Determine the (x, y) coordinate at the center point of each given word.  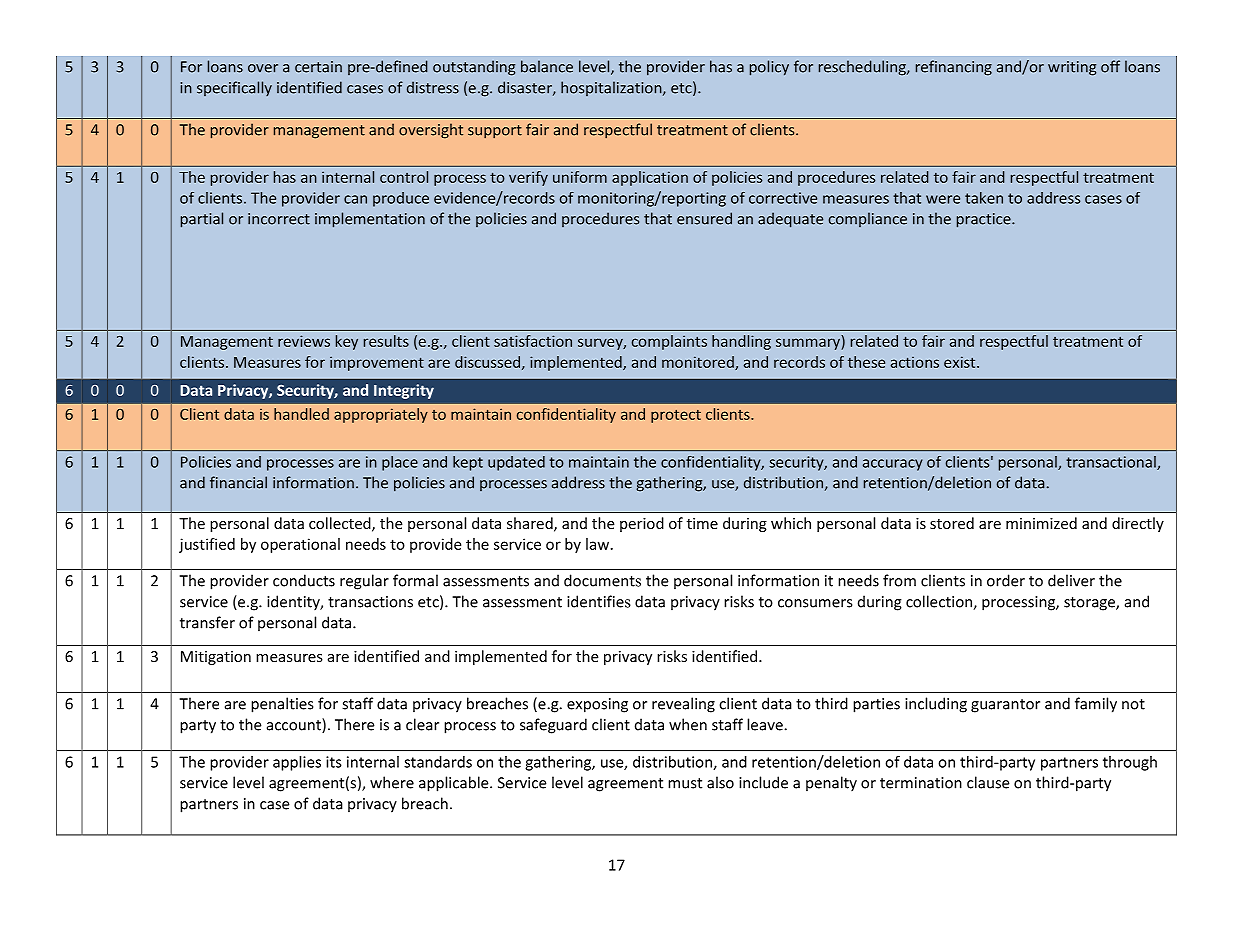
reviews (304, 341)
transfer (207, 622)
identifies (599, 601)
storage (1090, 604)
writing (1072, 68)
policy (769, 68)
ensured (704, 218)
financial (238, 482)
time (702, 523)
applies (297, 763)
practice (985, 220)
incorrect (279, 219)
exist (961, 362)
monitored (699, 363)
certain (318, 67)
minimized (1041, 523)
